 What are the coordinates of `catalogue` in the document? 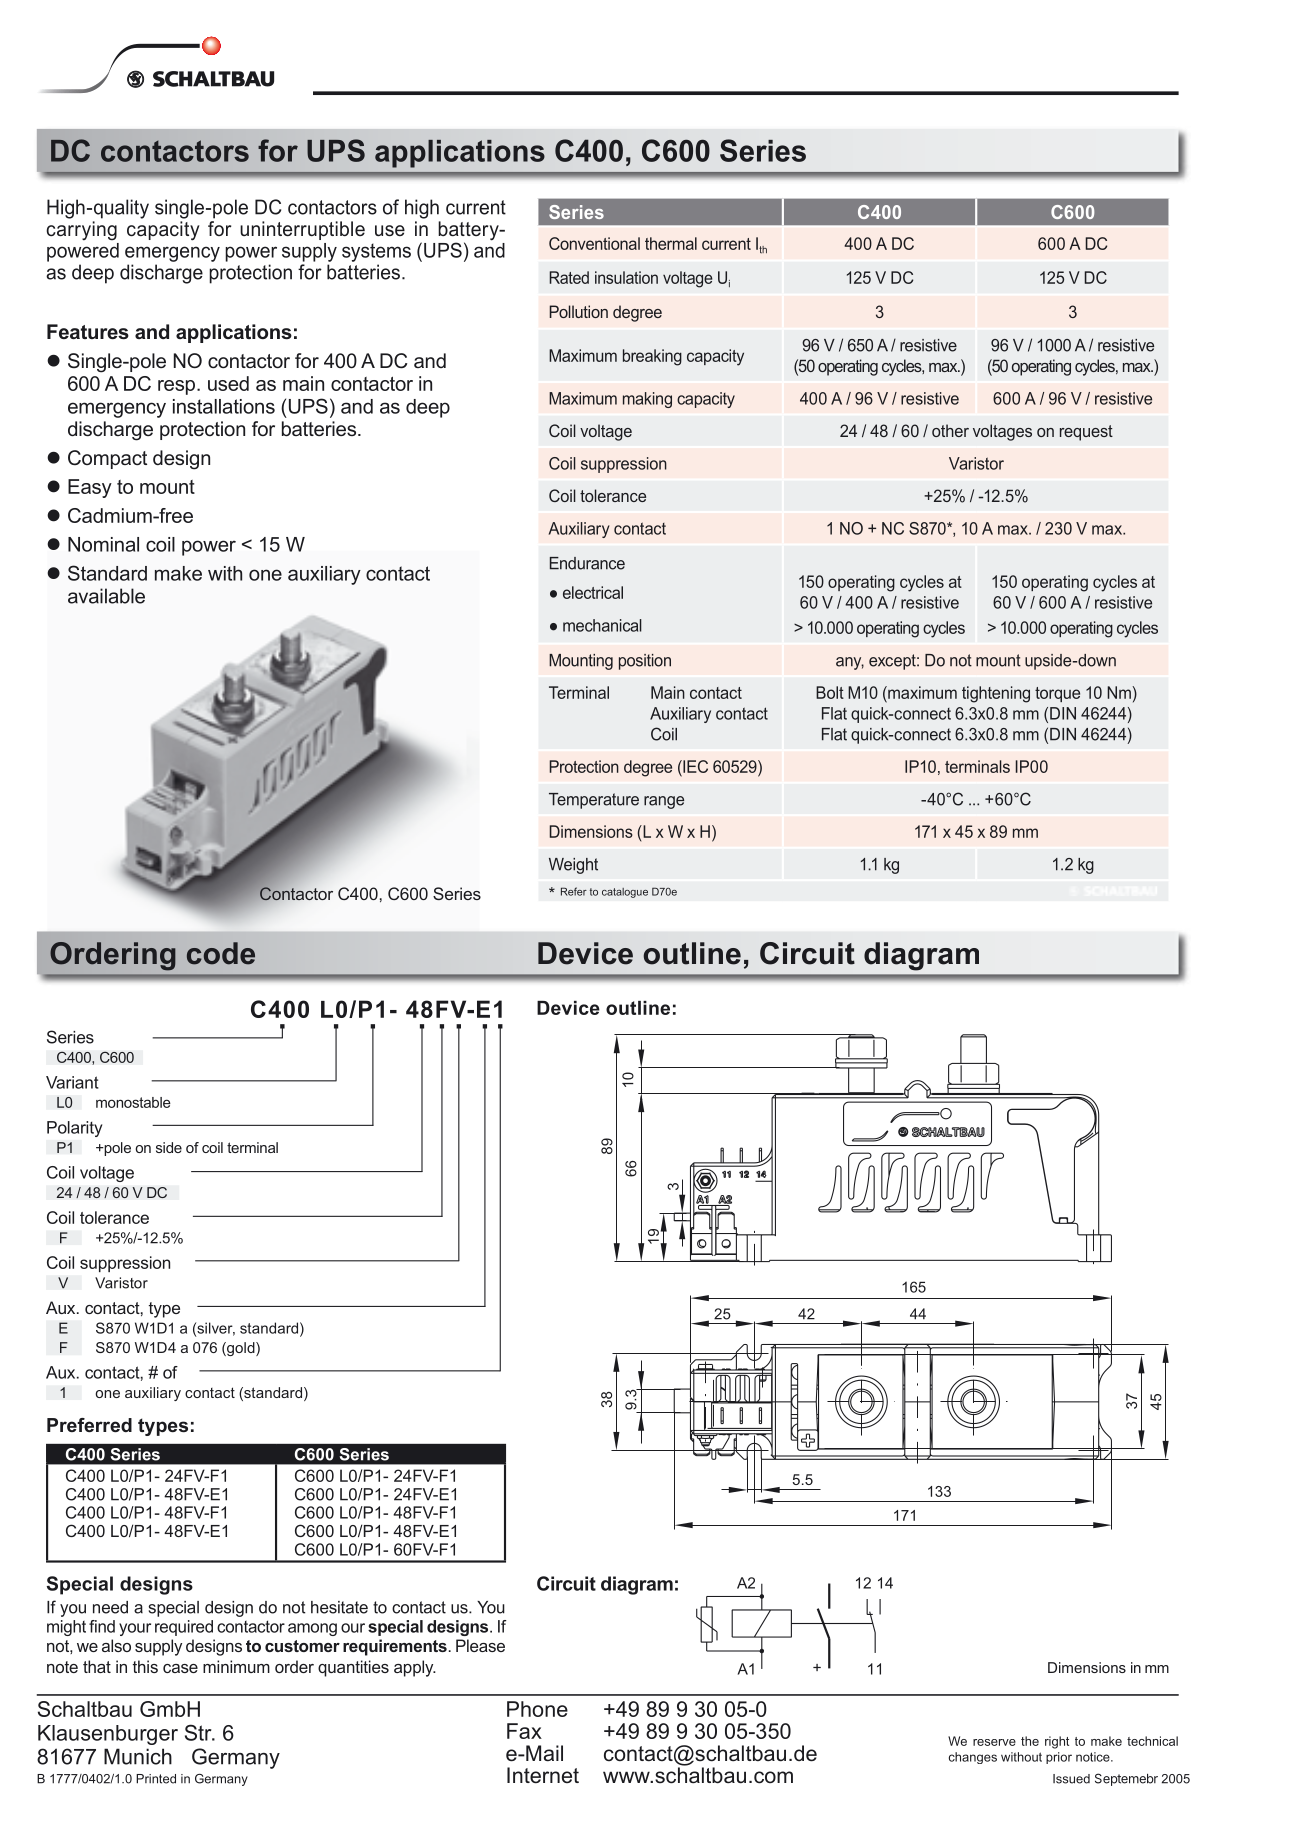 It's located at (625, 893).
